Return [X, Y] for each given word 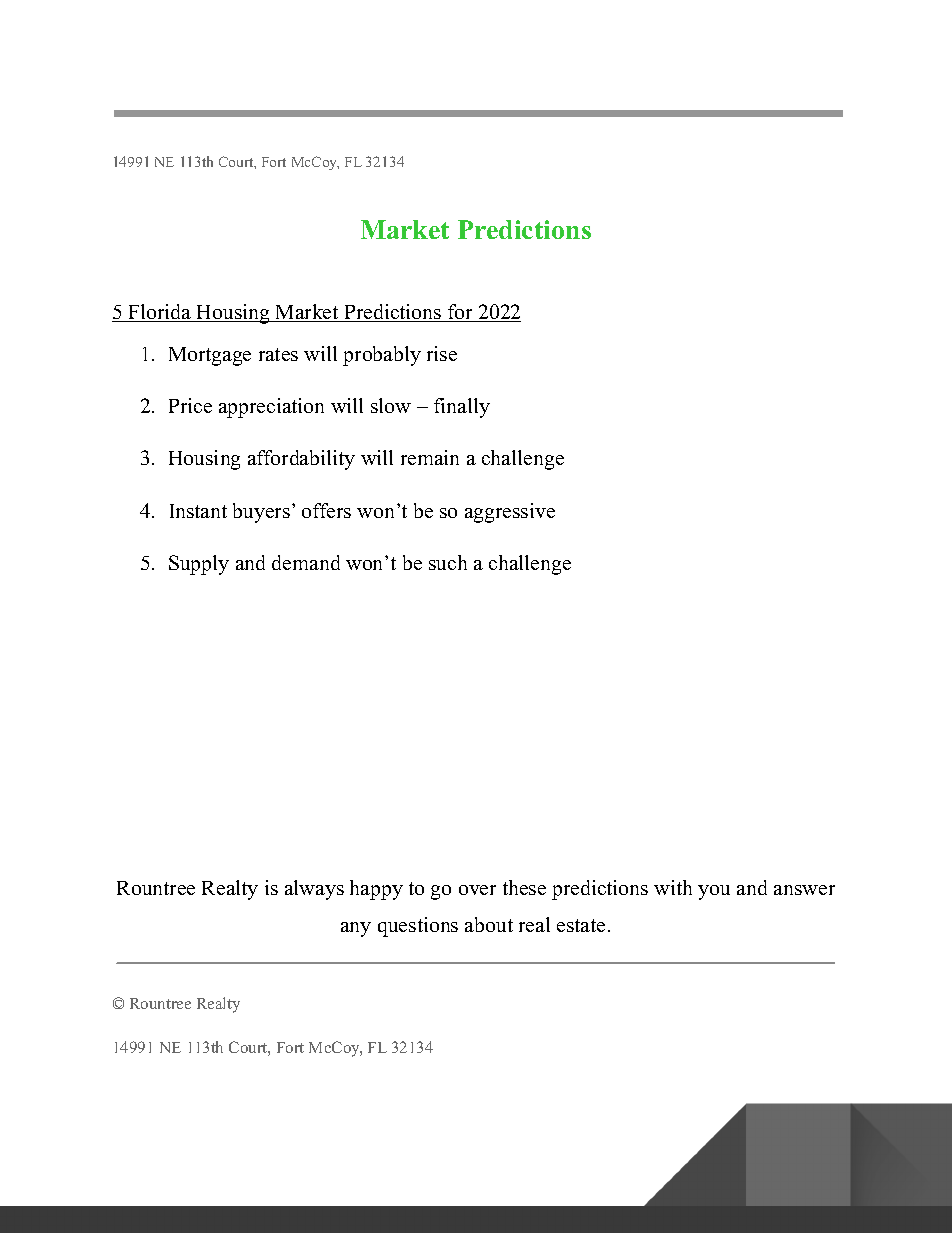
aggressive [510, 513]
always [314, 890]
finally [462, 408]
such [448, 562]
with [673, 887]
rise [442, 353]
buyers [261, 513]
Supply [199, 565]
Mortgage [210, 356]
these [524, 887]
